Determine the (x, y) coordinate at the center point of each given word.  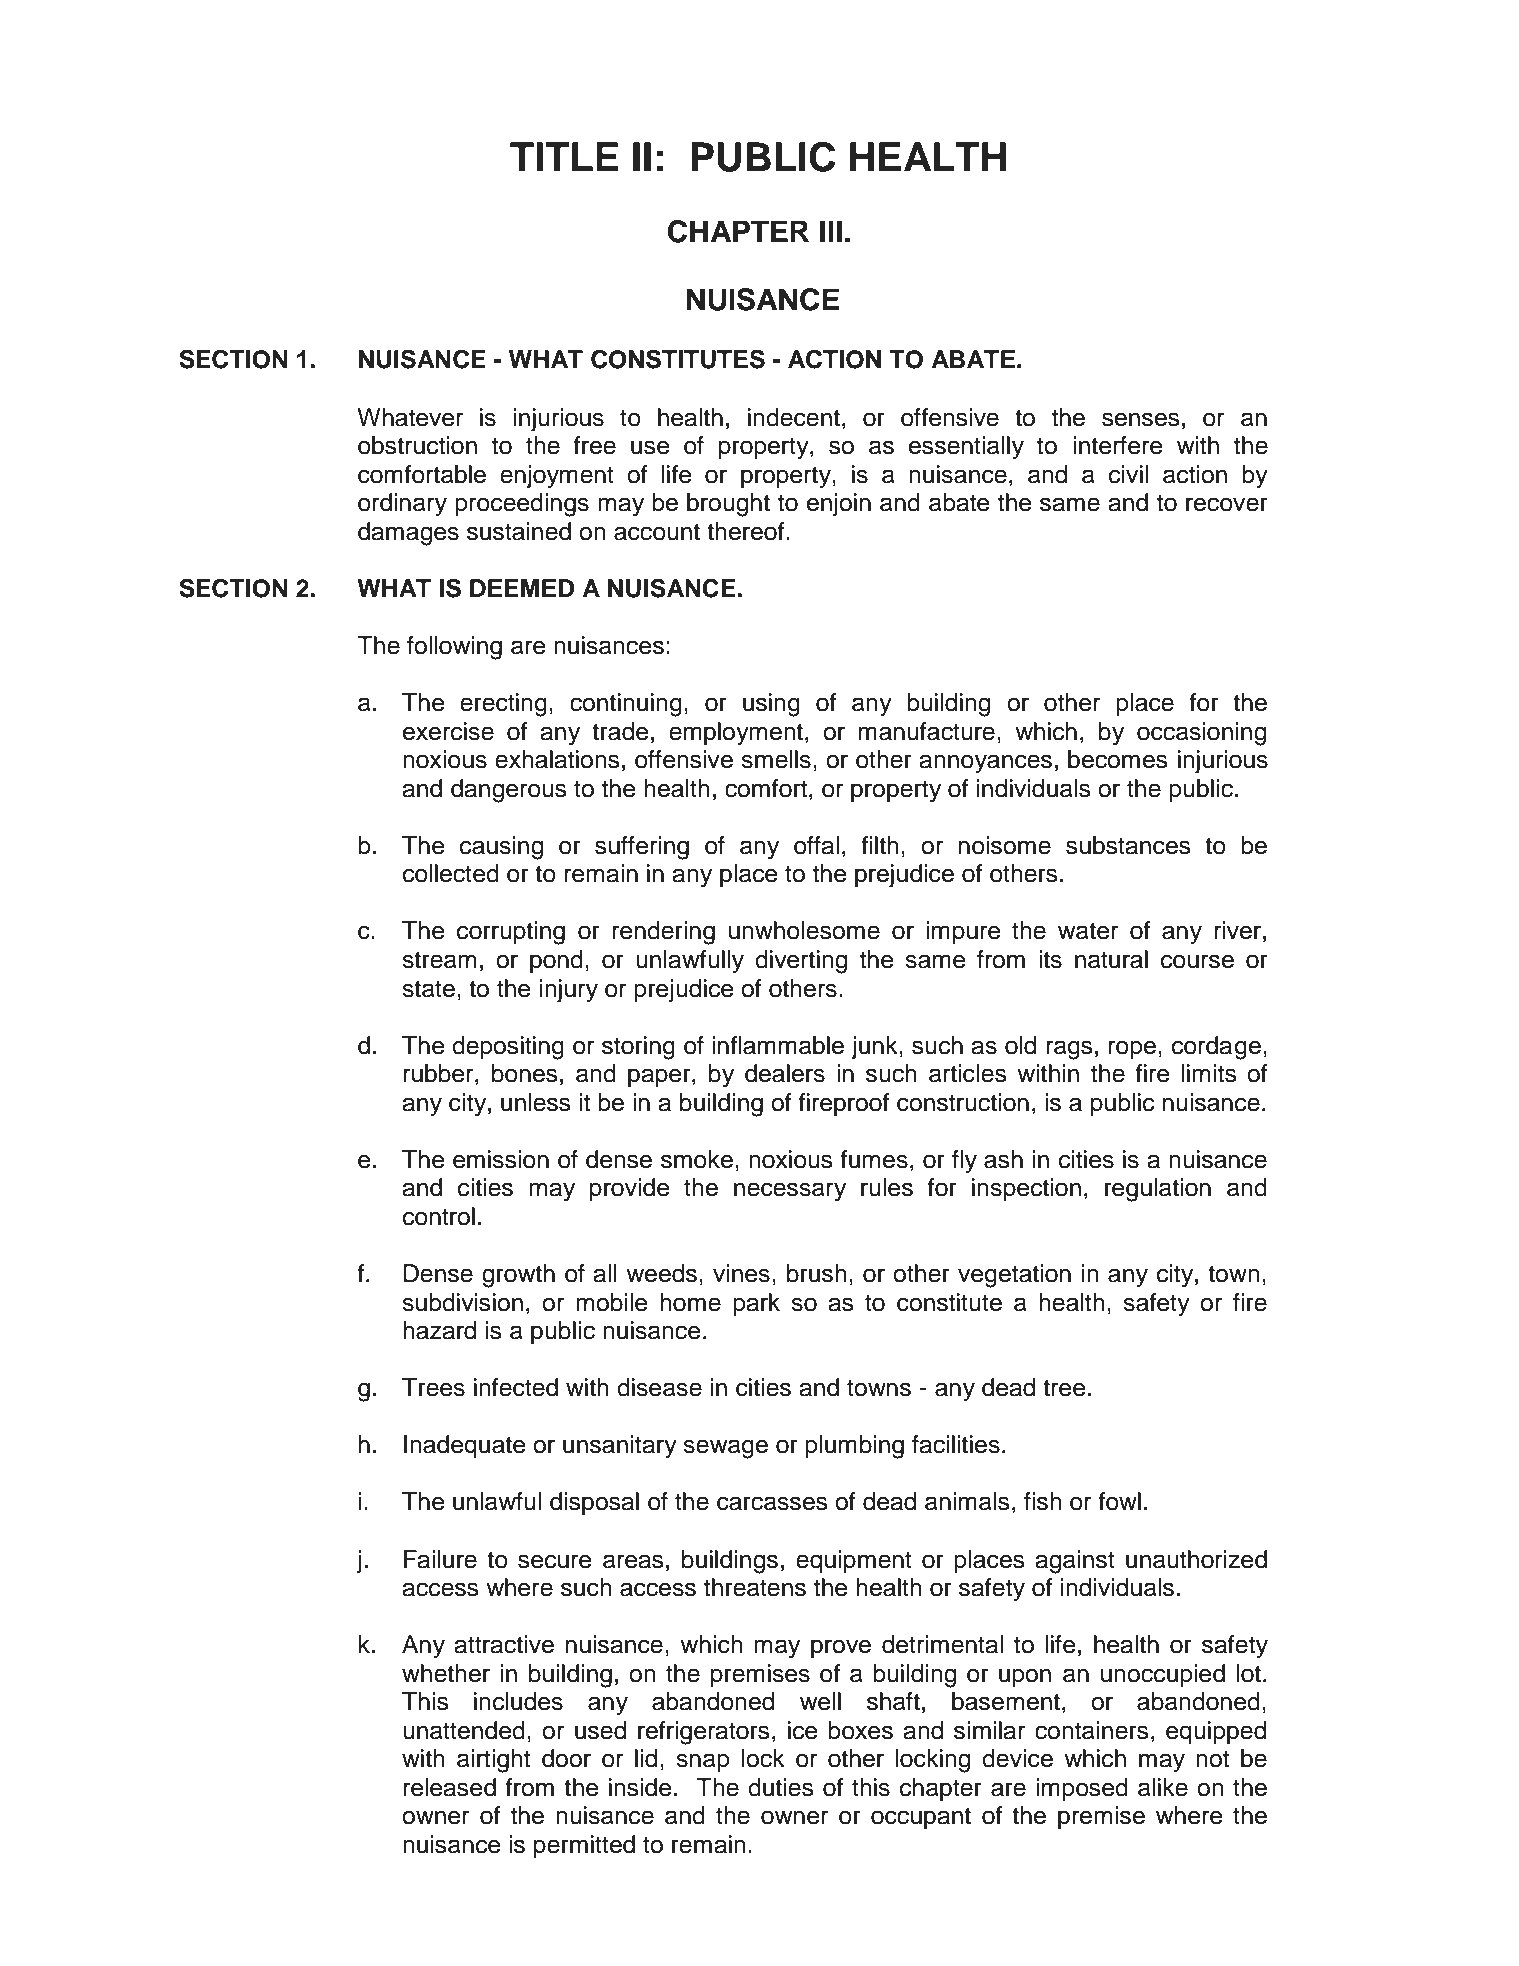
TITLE (564, 156)
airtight (493, 1761)
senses (1141, 419)
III (831, 231)
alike (1163, 1787)
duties (781, 1787)
